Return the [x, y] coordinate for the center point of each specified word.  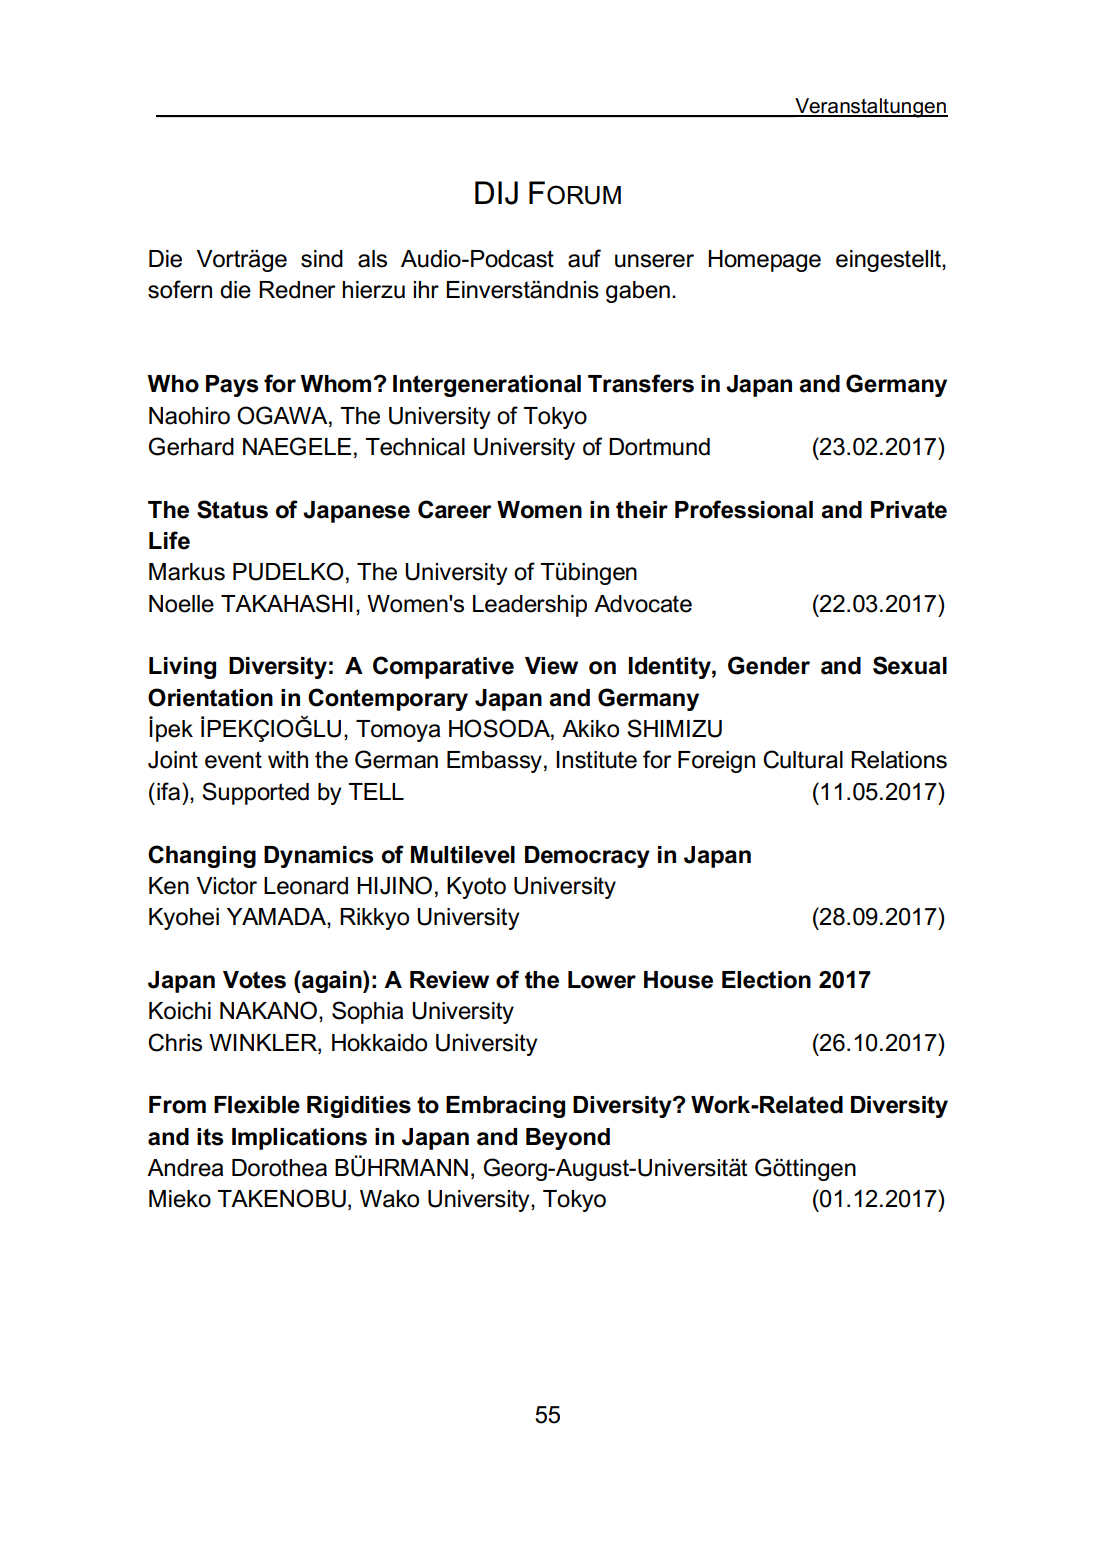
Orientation [210, 697]
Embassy [494, 762]
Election [766, 980]
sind [322, 259]
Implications [299, 1139]
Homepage [764, 261]
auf [584, 258]
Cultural [803, 759]
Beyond [568, 1139]
